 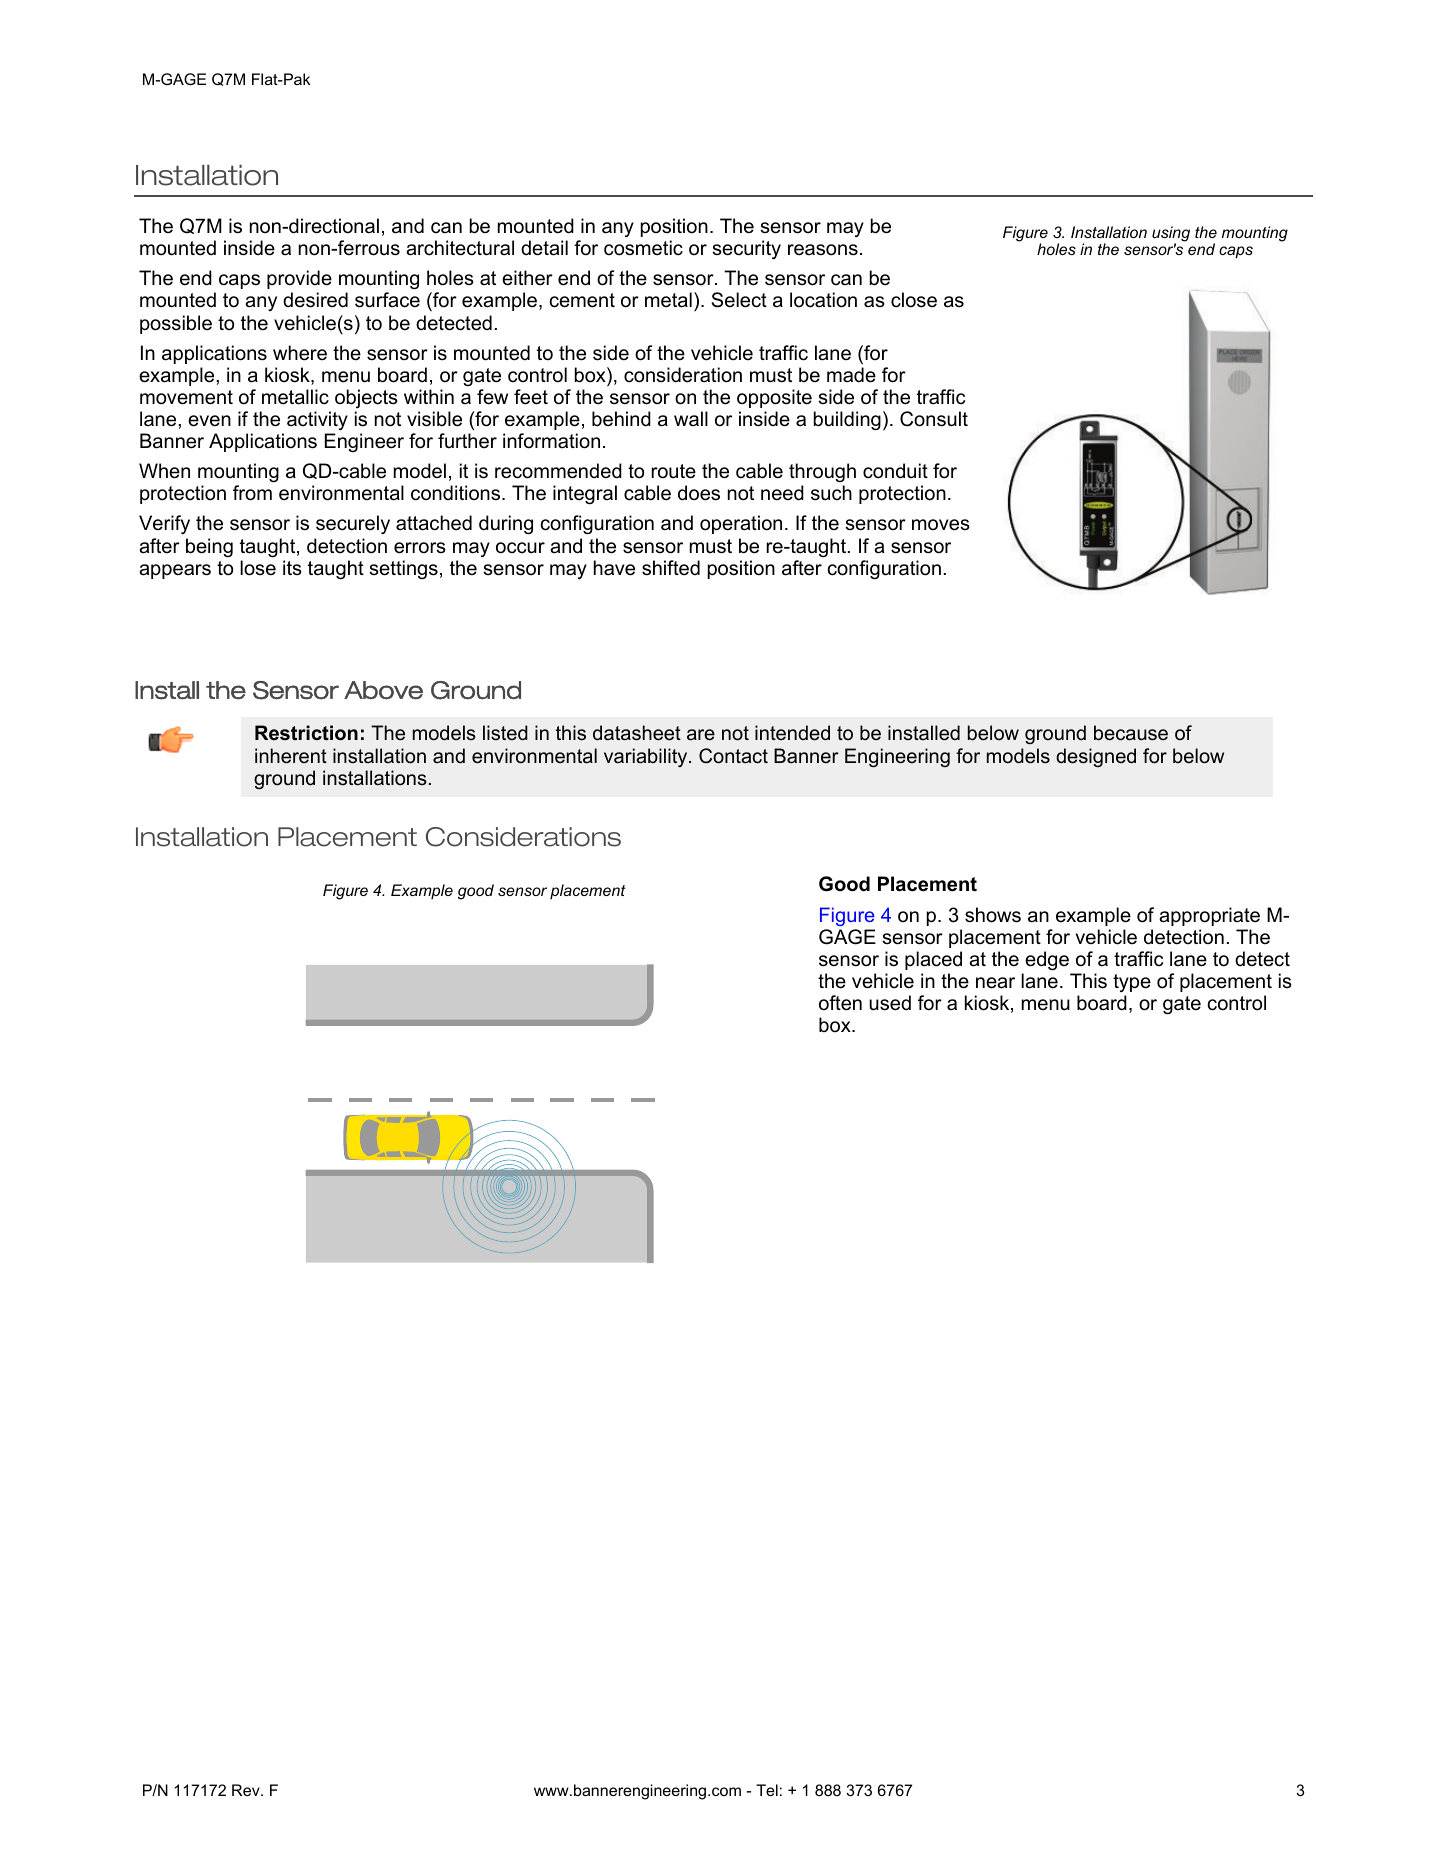 What do you see at coordinates (840, 1003) in the screenshot?
I see `often` at bounding box center [840, 1003].
